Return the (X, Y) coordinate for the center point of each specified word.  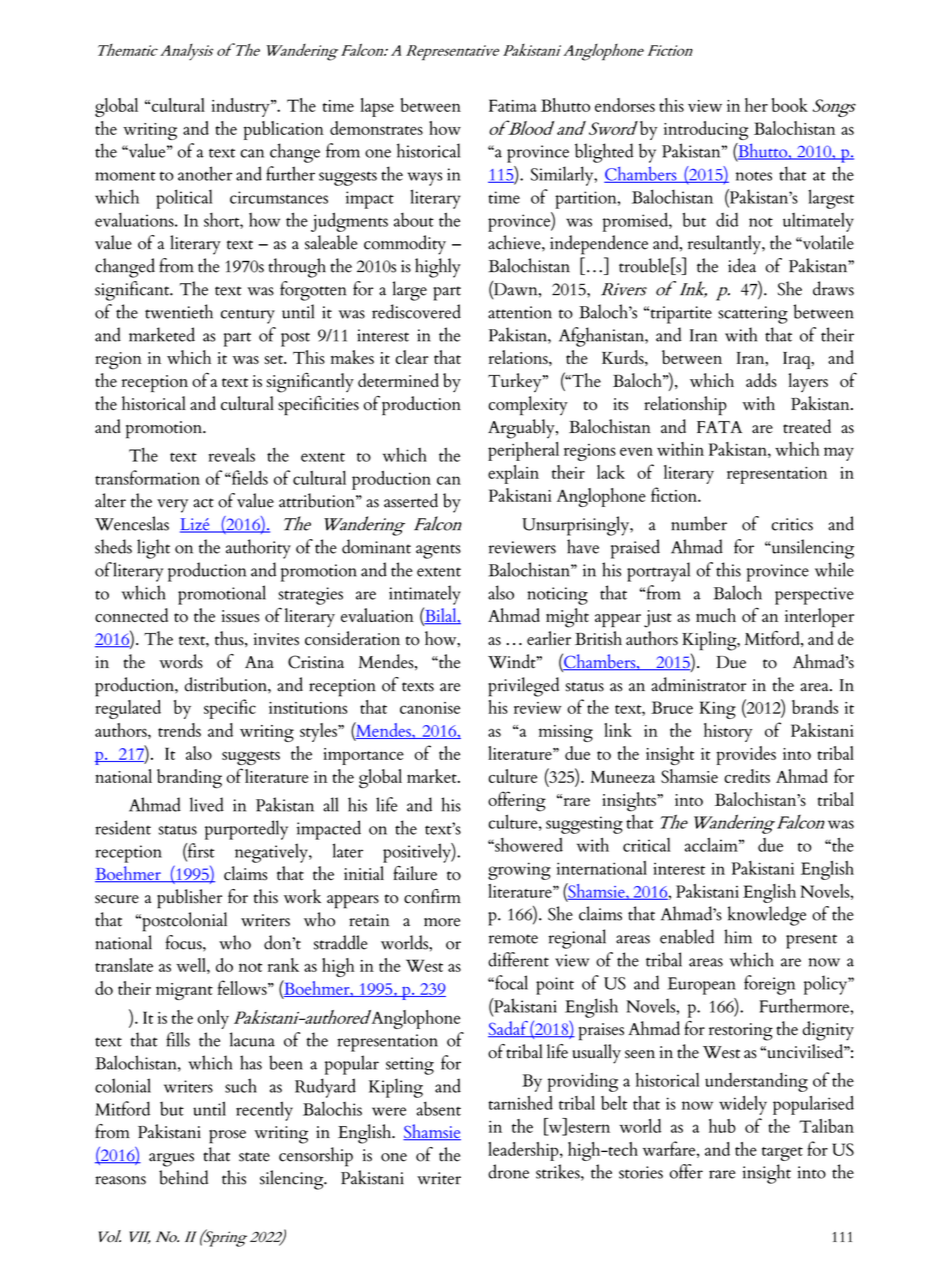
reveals (232, 455)
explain (513, 474)
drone (508, 1171)
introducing (706, 130)
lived (207, 804)
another (205, 173)
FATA (719, 427)
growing (519, 871)
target (782, 1154)
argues (171, 1160)
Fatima (513, 105)
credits (747, 776)
